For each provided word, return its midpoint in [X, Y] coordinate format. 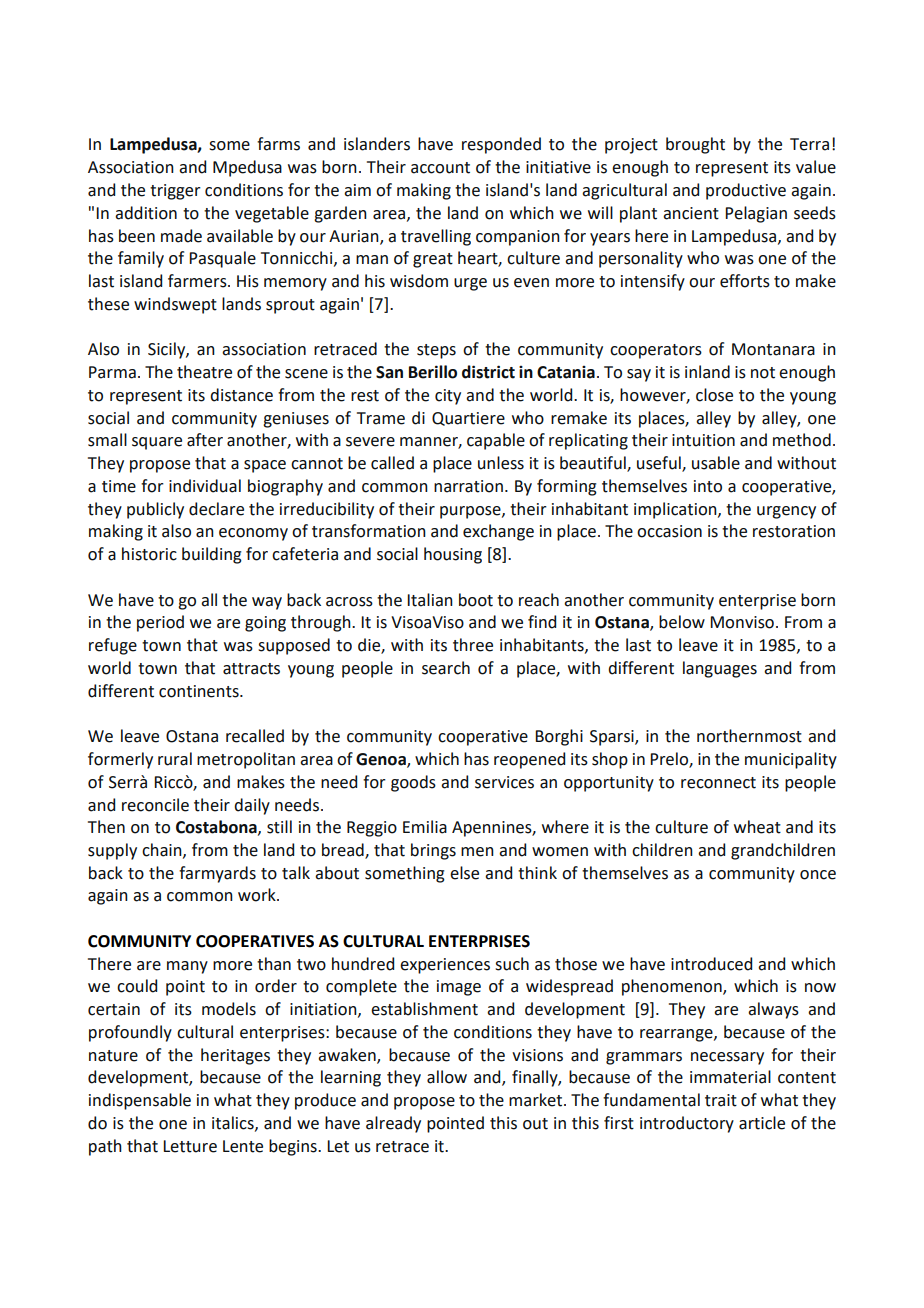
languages [720, 669]
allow [447, 1077]
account [440, 168]
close [714, 395]
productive [746, 191]
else [464, 873]
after [205, 440]
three [473, 645]
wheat [757, 827]
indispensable [140, 1101]
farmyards [217, 874]
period [160, 623]
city [448, 397]
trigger [175, 192]
